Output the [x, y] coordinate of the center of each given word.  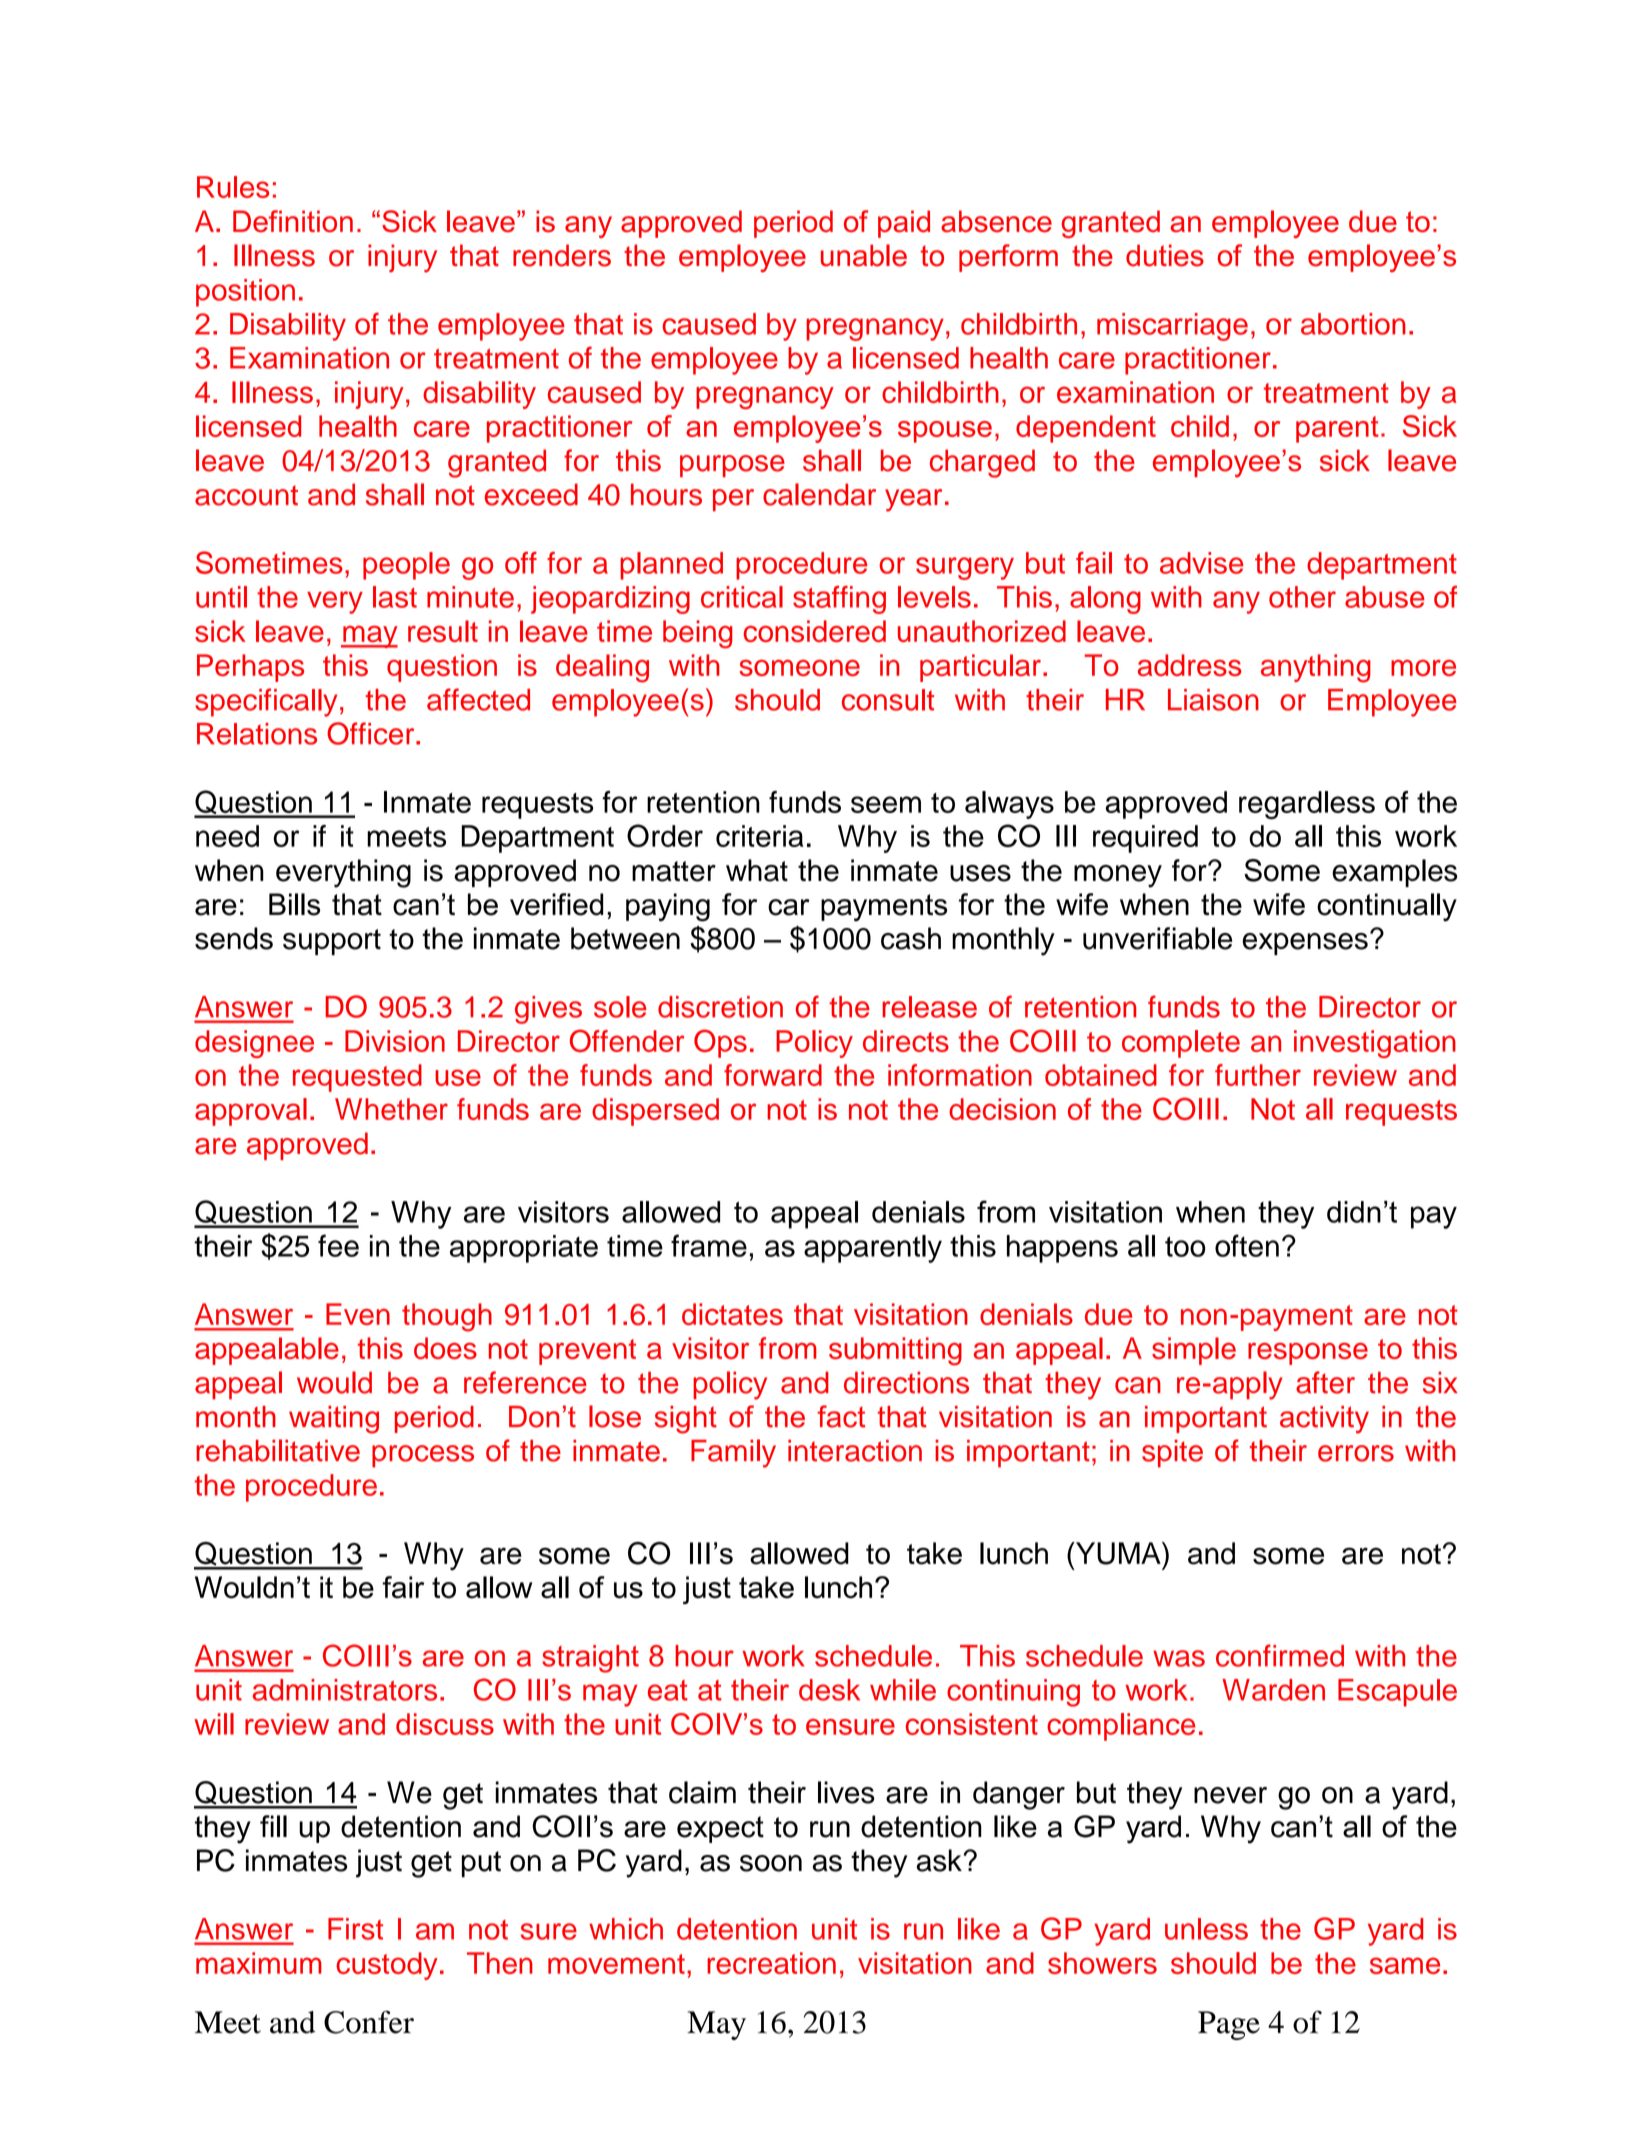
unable [864, 255]
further [1258, 1075]
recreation [771, 1963]
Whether [391, 1109]
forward [773, 1075]
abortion [1353, 324]
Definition [293, 221]
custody [387, 1966]
